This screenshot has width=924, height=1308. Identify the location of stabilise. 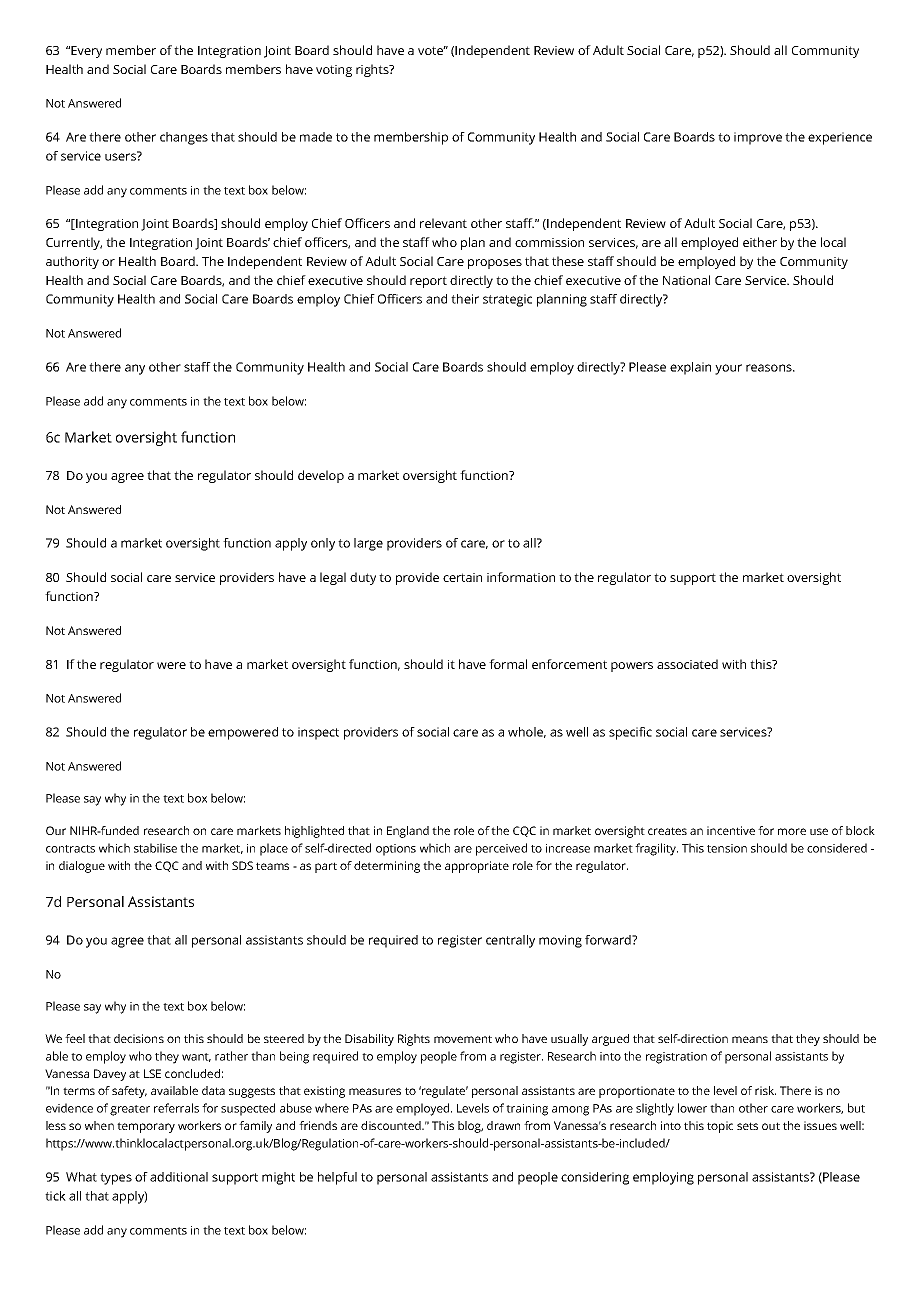
(155, 848).
